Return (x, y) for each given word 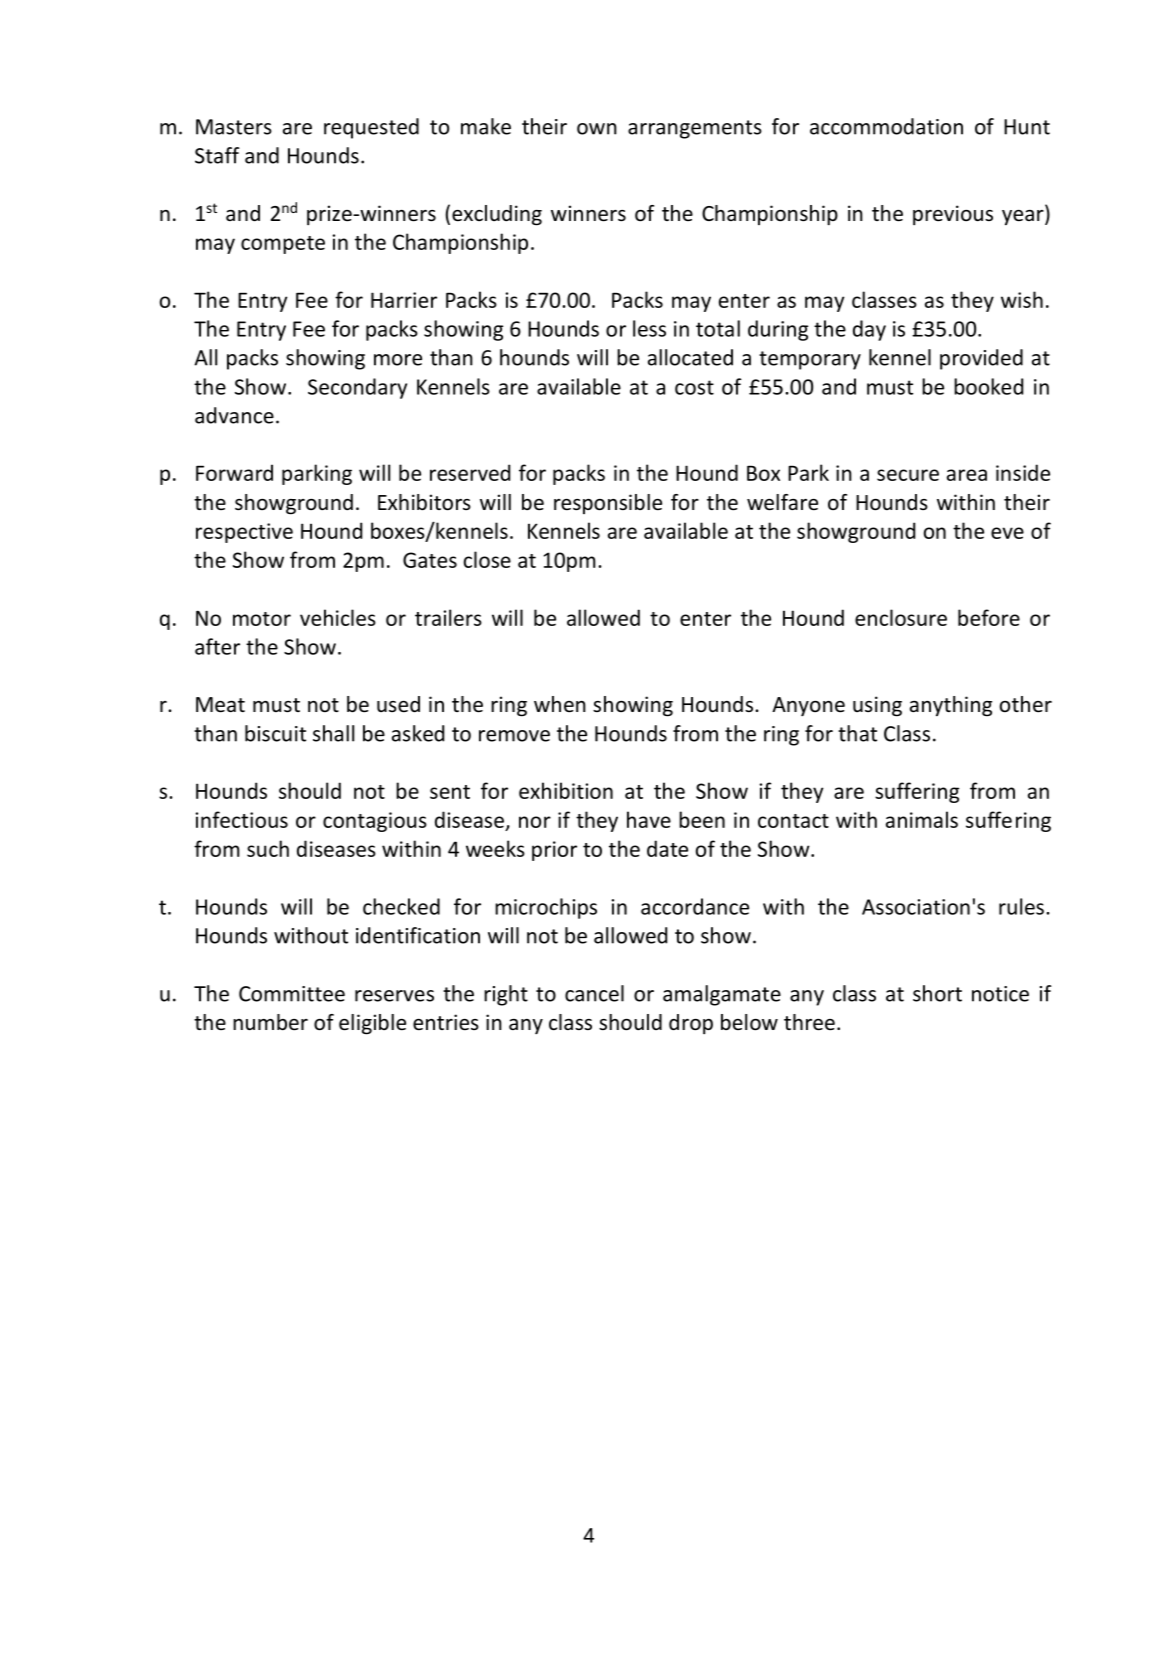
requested (371, 128)
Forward (234, 472)
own (597, 129)
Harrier (404, 300)
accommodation (886, 126)
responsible (608, 504)
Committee (292, 994)
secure (908, 475)
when (560, 704)
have (649, 819)
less (649, 328)
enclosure (901, 617)
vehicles (338, 617)
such (268, 848)
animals (922, 819)
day (869, 330)
